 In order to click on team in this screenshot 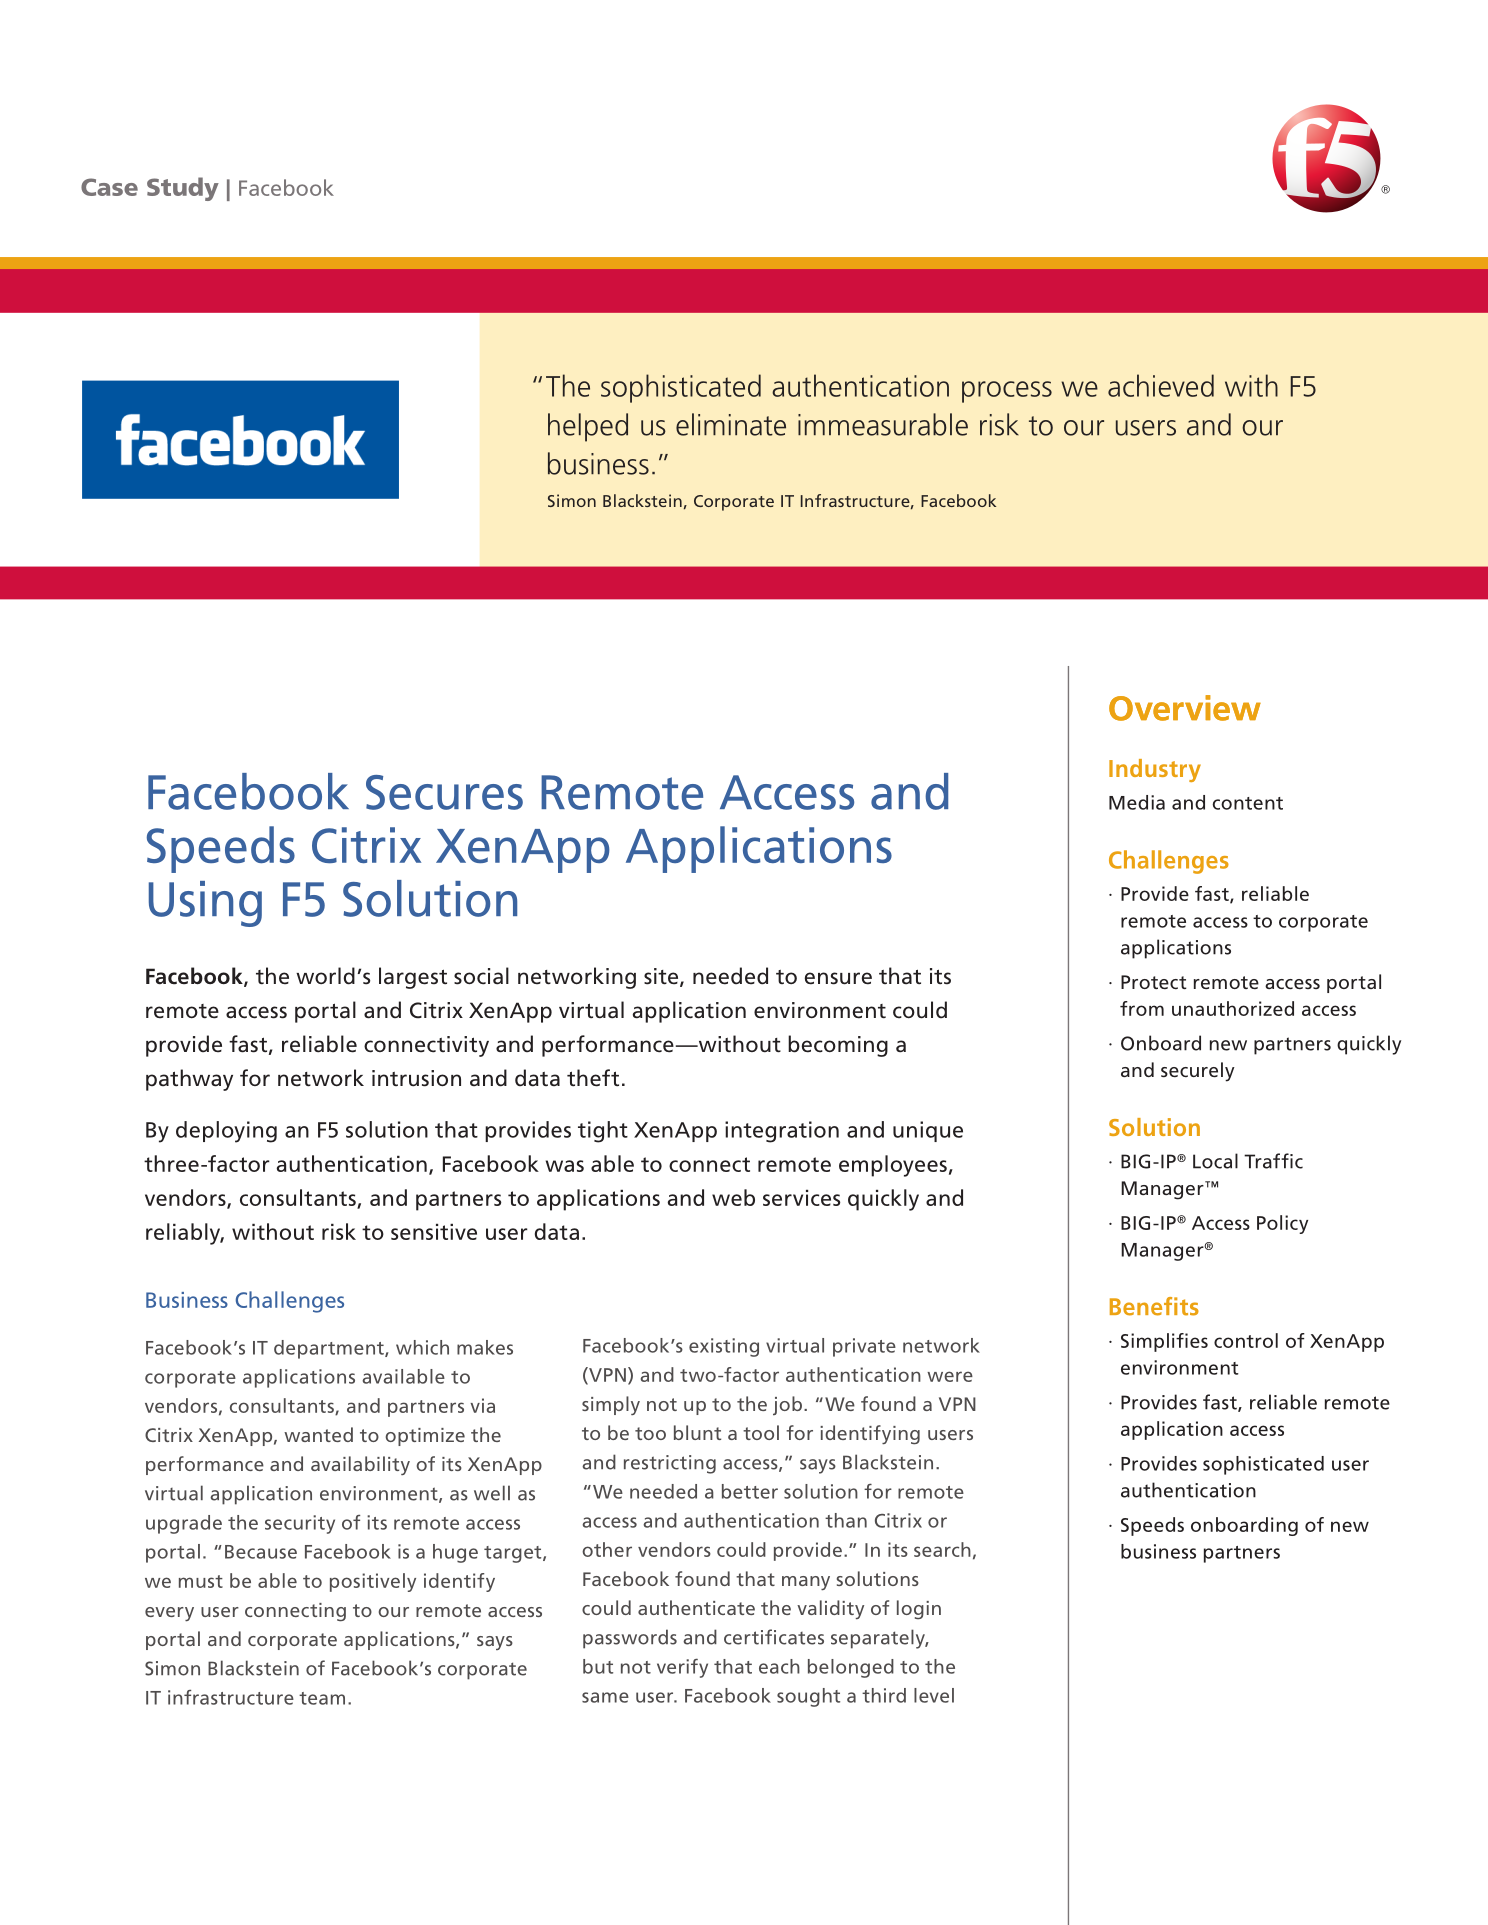, I will do `click(322, 1698)`.
